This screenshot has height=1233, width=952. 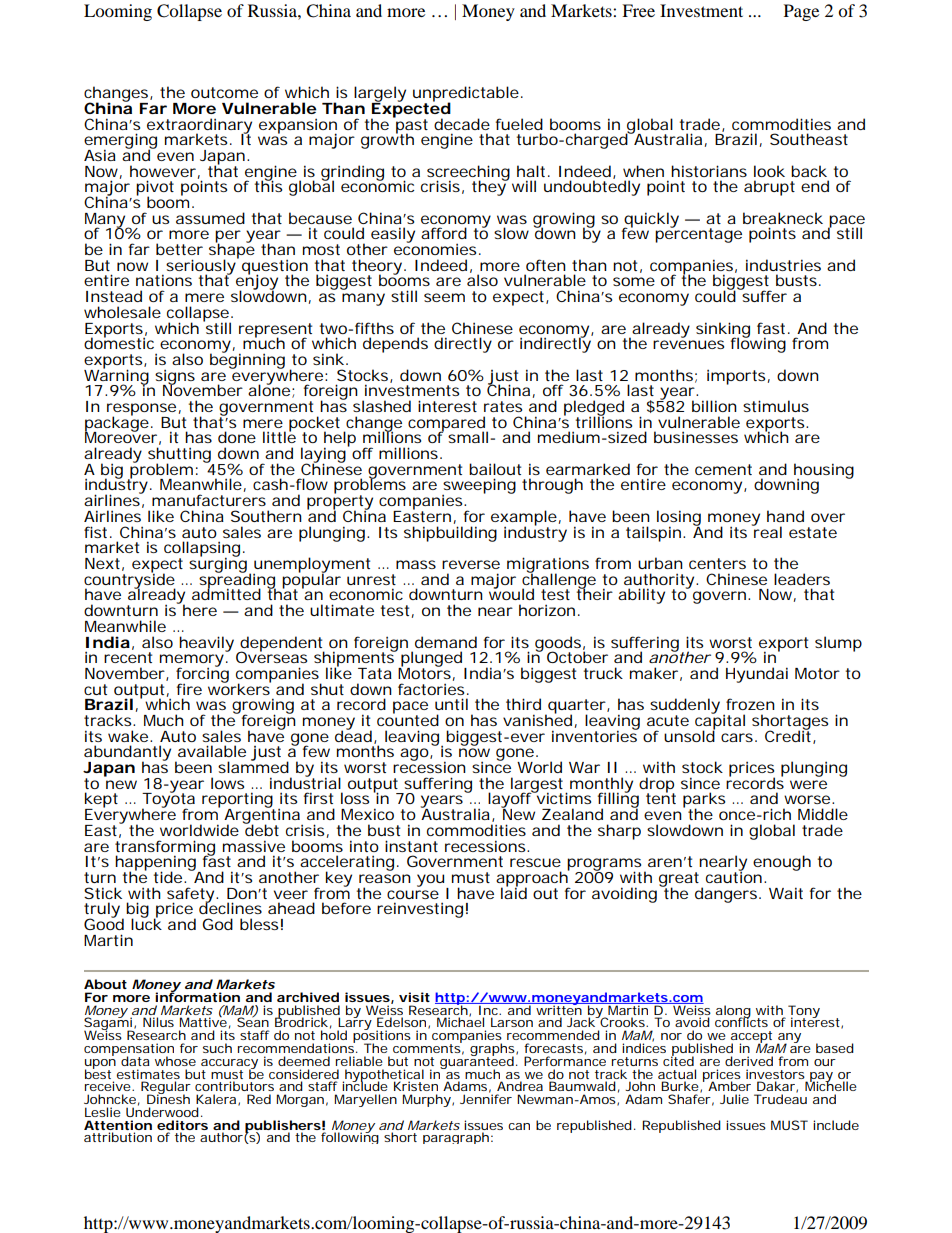 I want to click on ago, so click(x=414, y=754).
